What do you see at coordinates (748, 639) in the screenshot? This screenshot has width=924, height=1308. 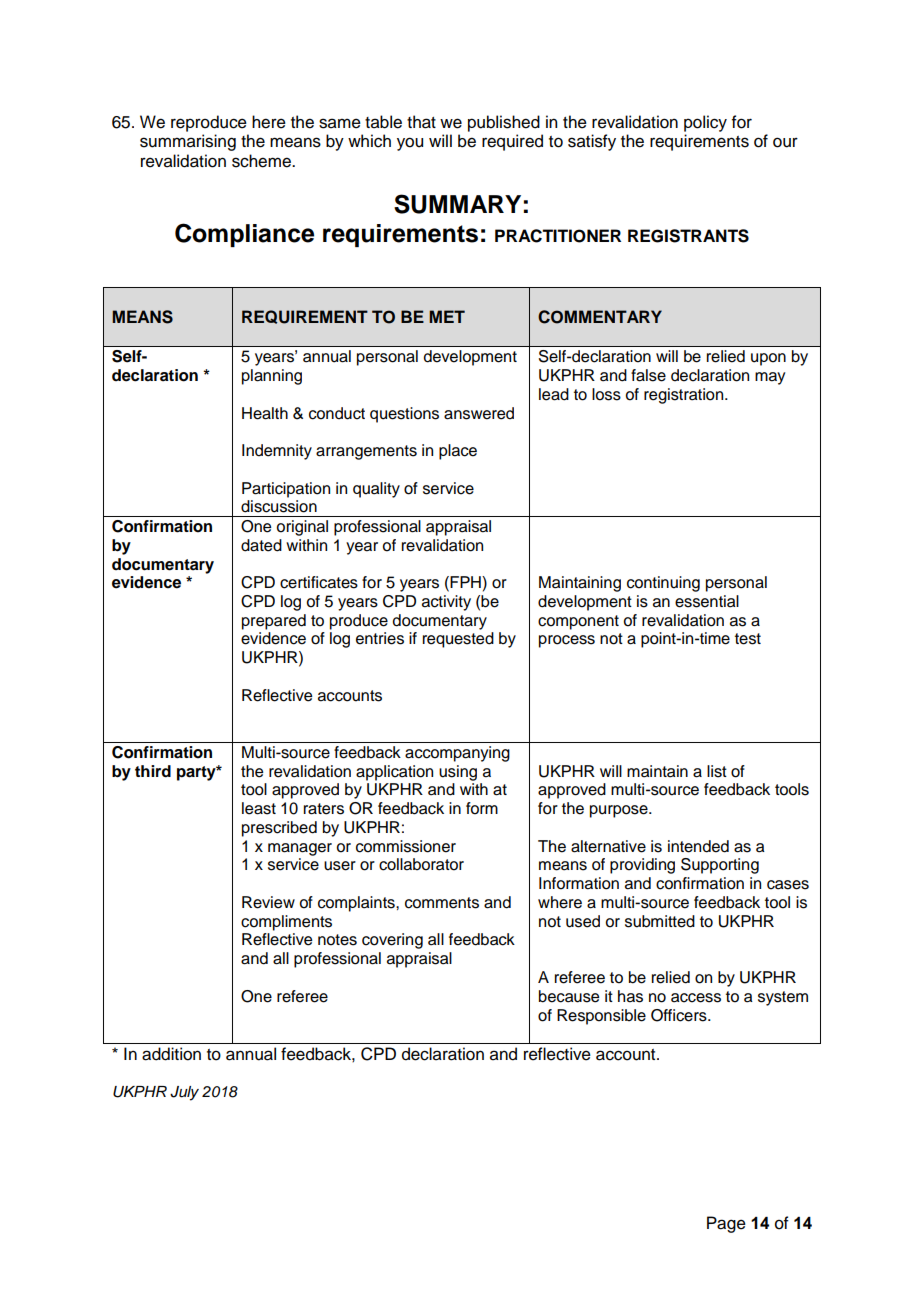 I see `test` at bounding box center [748, 639].
